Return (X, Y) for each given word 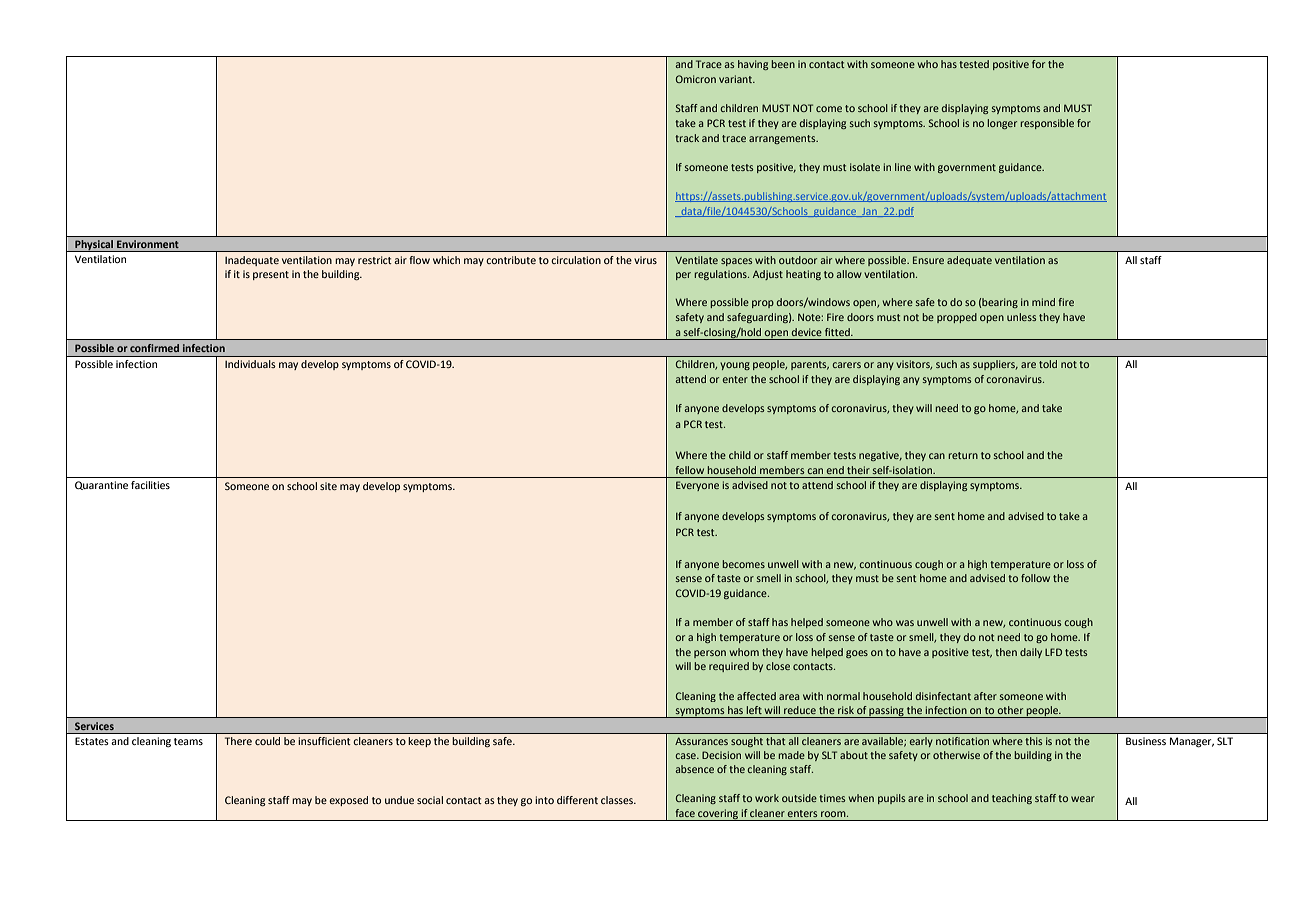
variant (736, 79)
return (963, 455)
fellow (689, 470)
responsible (1047, 124)
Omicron (696, 79)
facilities (150, 485)
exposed (348, 801)
